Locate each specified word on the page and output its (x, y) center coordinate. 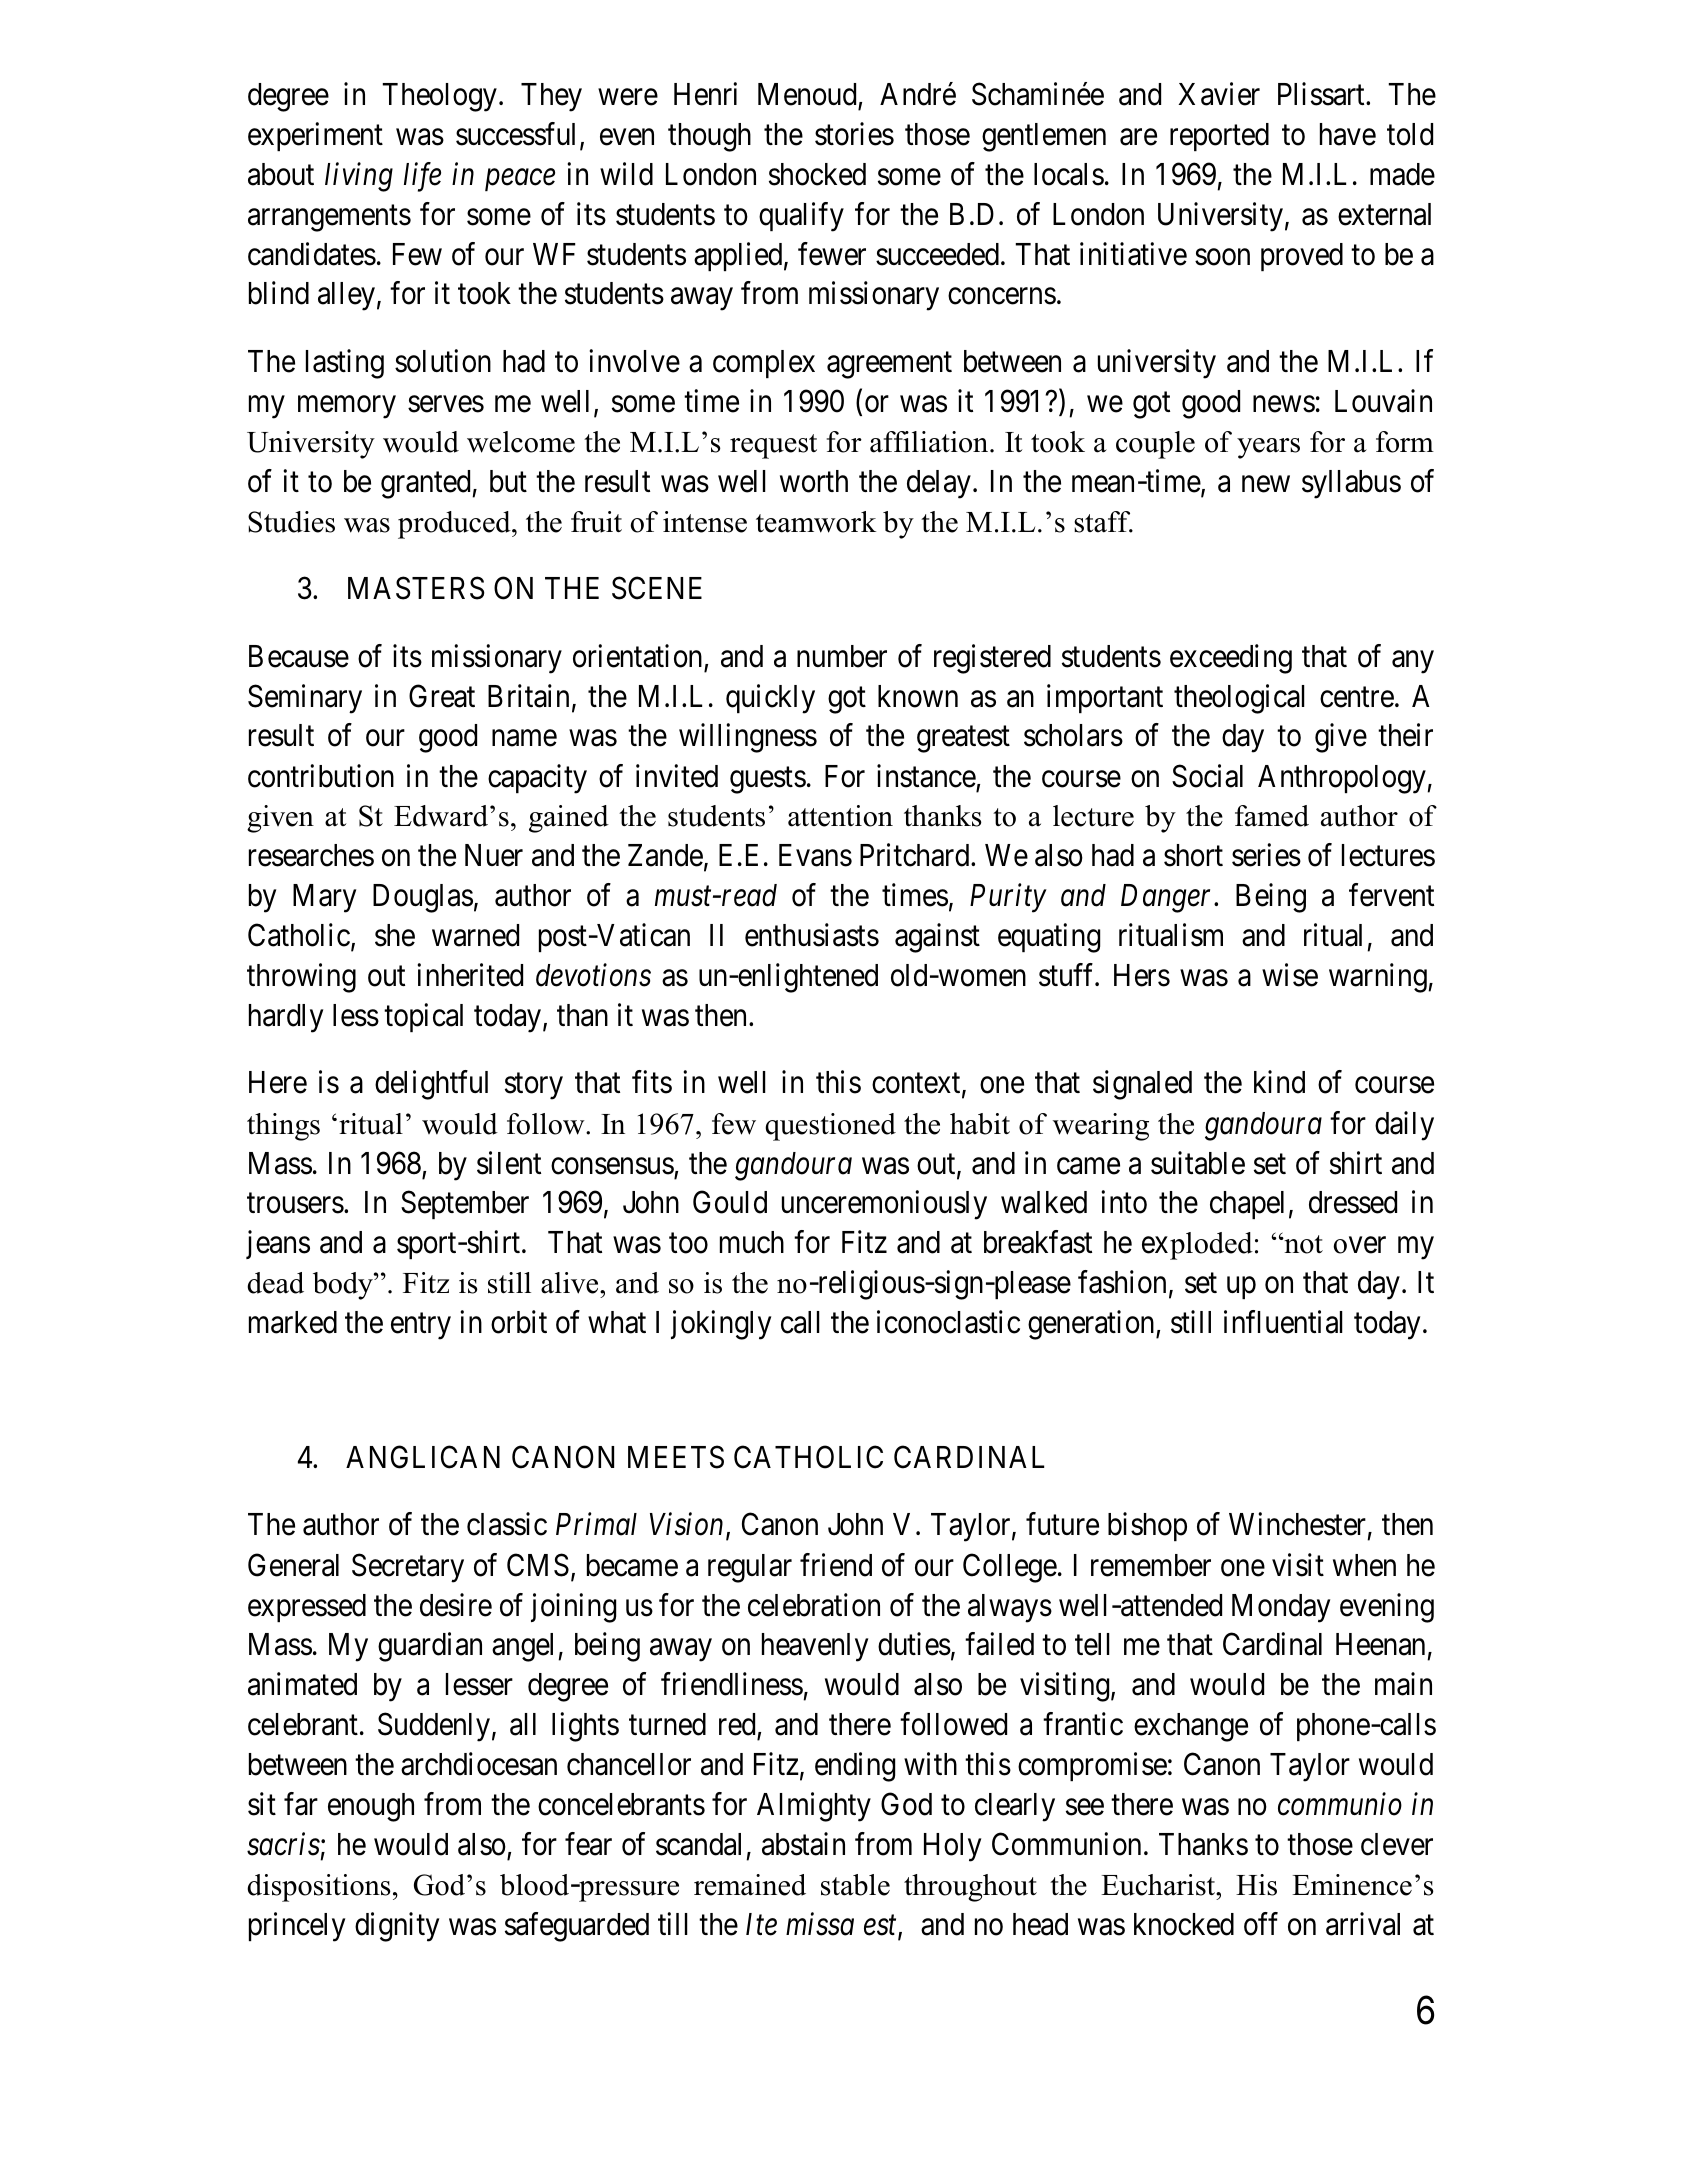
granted (427, 484)
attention (840, 816)
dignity (397, 1927)
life (422, 177)
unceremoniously (884, 1205)
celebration (814, 1605)
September (465, 1205)
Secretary (408, 1568)
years (1268, 448)
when (1364, 1565)
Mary (324, 898)
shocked (817, 174)
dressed (1353, 1202)
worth (814, 481)
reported (1219, 137)
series (1266, 855)
